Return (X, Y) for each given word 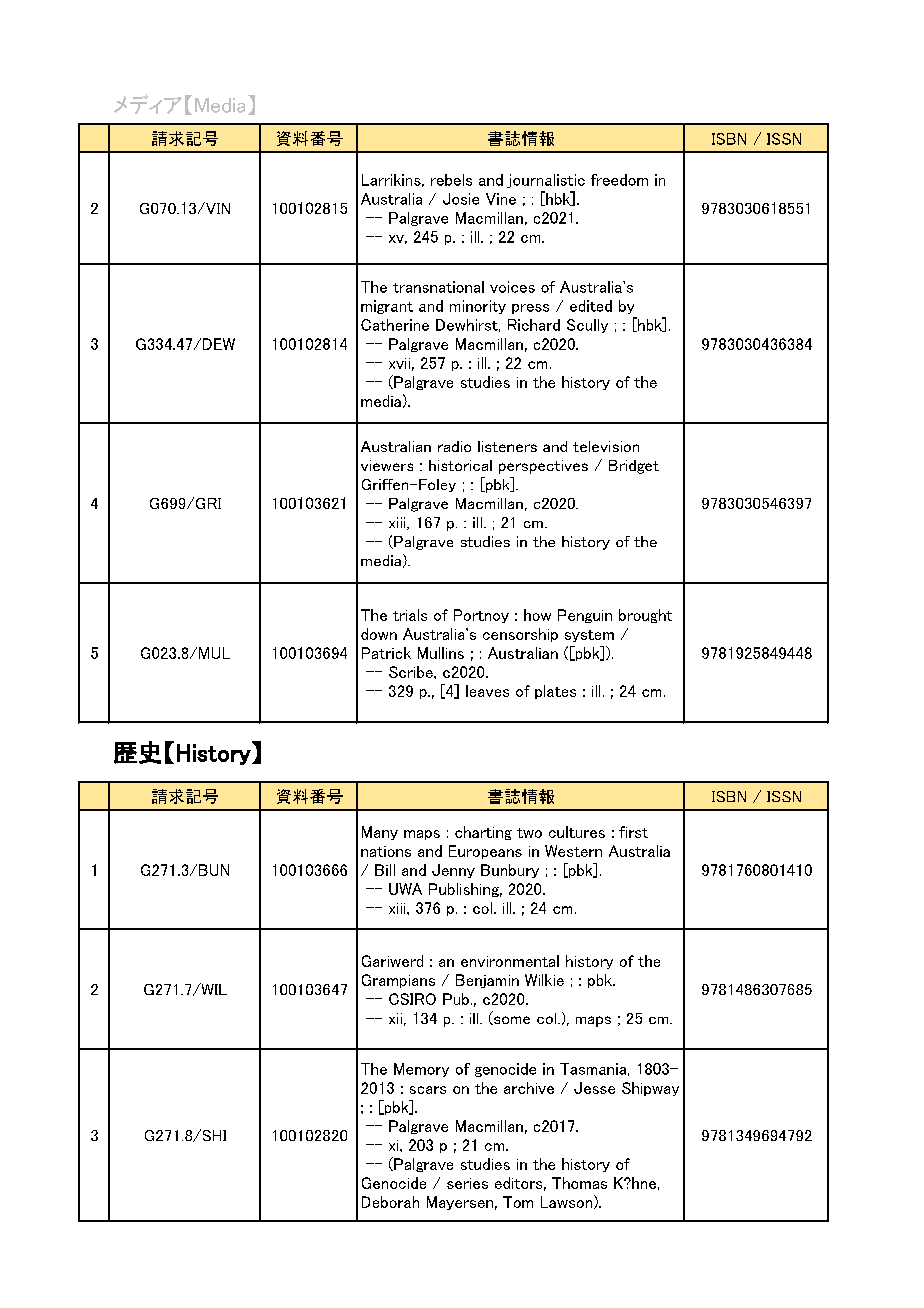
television (606, 446)
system (589, 636)
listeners (507, 446)
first (633, 832)
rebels (451, 180)
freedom (619, 180)
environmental (510, 961)
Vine (501, 199)
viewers (387, 465)
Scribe (412, 672)
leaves (487, 691)
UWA (405, 889)
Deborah (390, 1202)
